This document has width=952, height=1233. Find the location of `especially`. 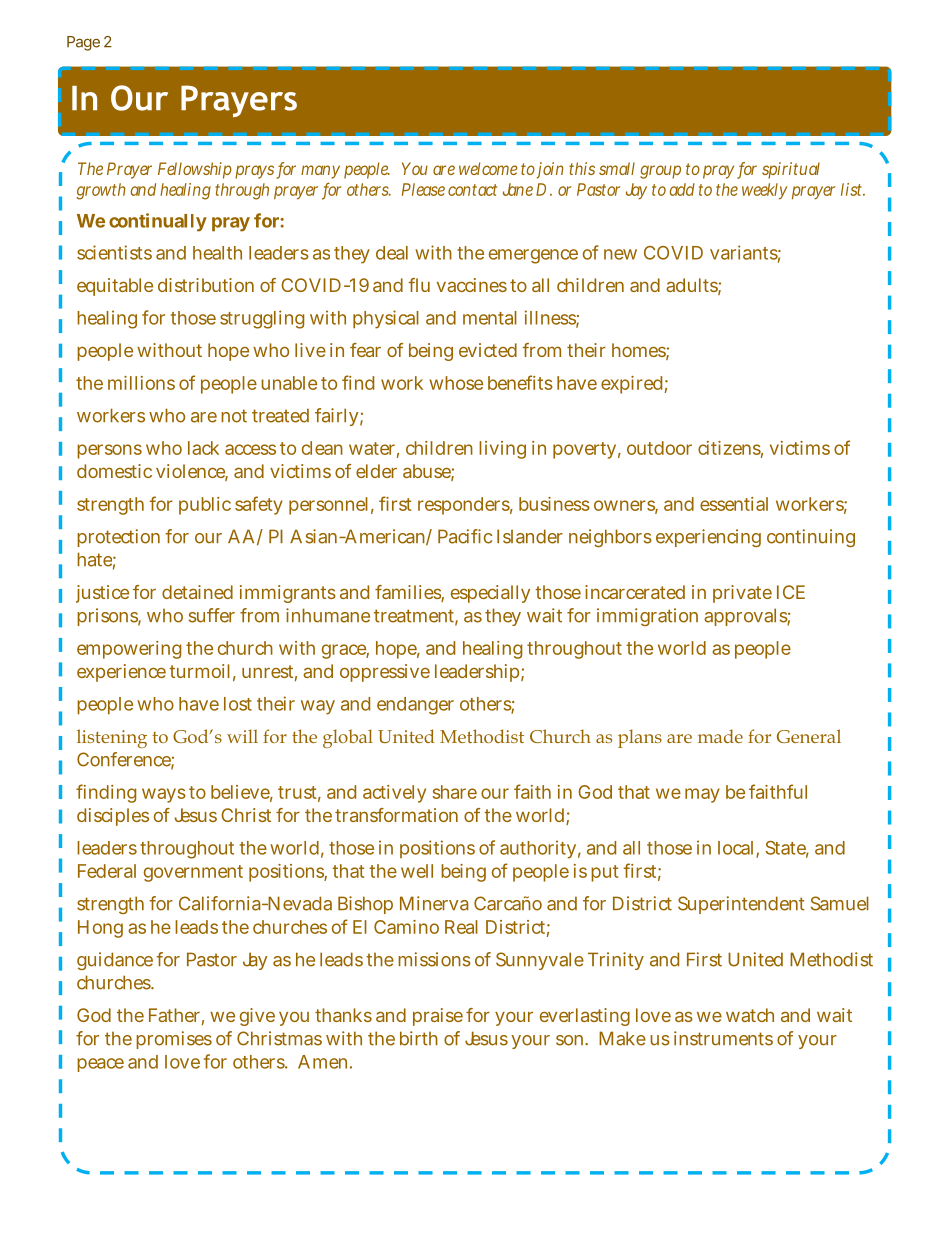

especially is located at coordinates (490, 594).
